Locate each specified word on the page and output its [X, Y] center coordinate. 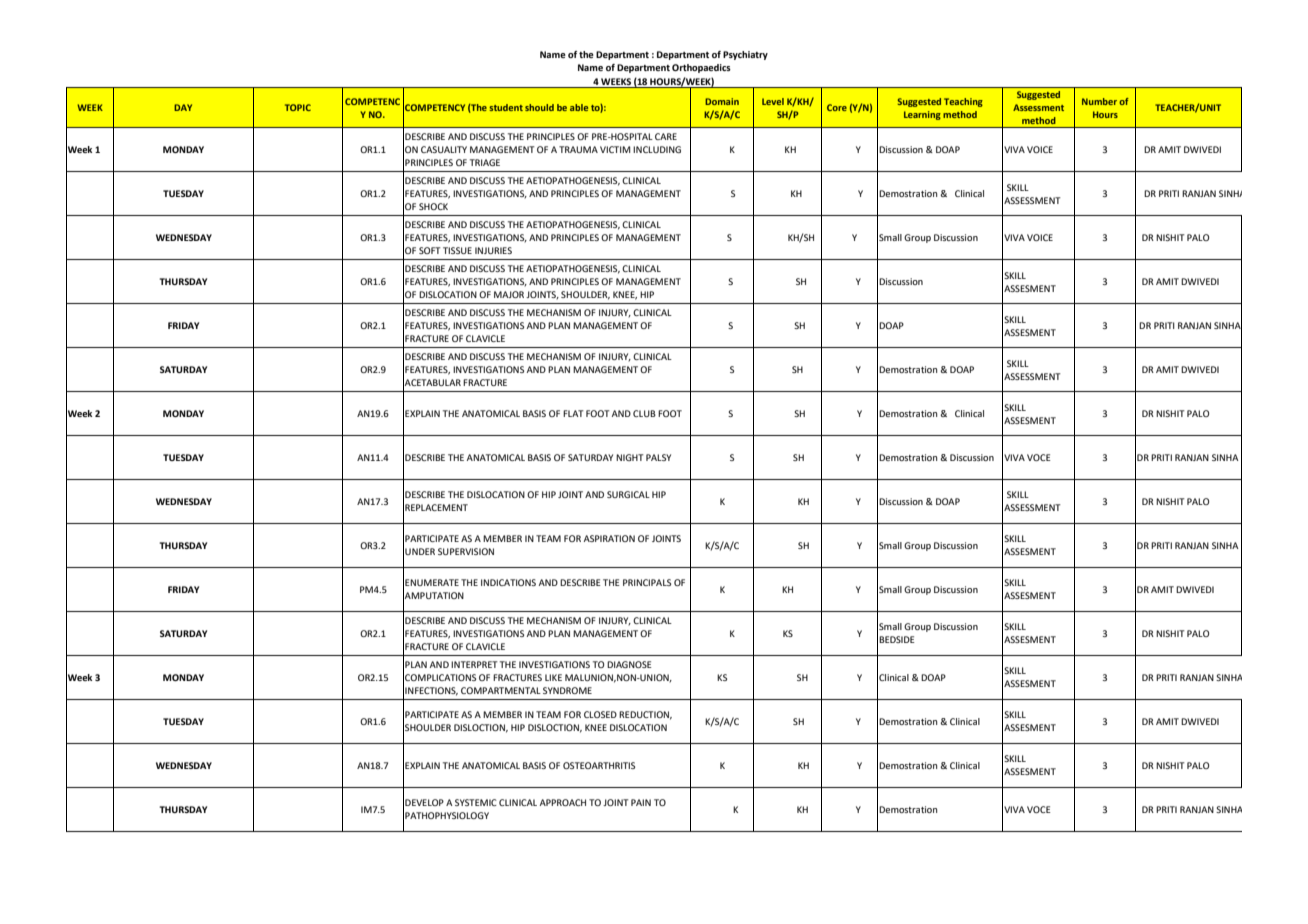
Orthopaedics [701, 68]
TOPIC [298, 107]
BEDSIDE [897, 639]
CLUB [644, 413]
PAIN [641, 802]
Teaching [963, 102]
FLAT [573, 413]
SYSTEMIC [476, 802]
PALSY [658, 457]
